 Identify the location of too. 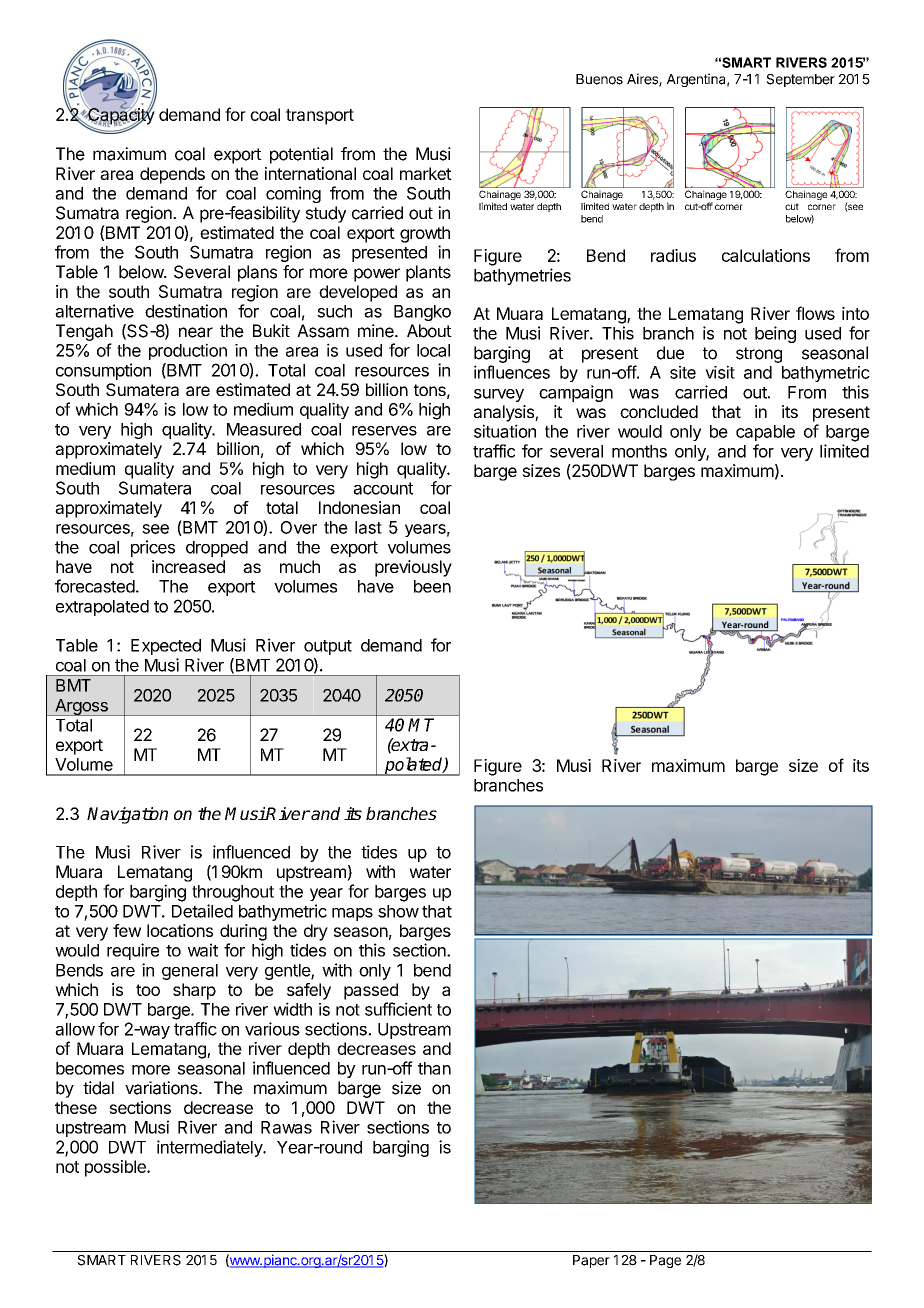
(148, 990).
